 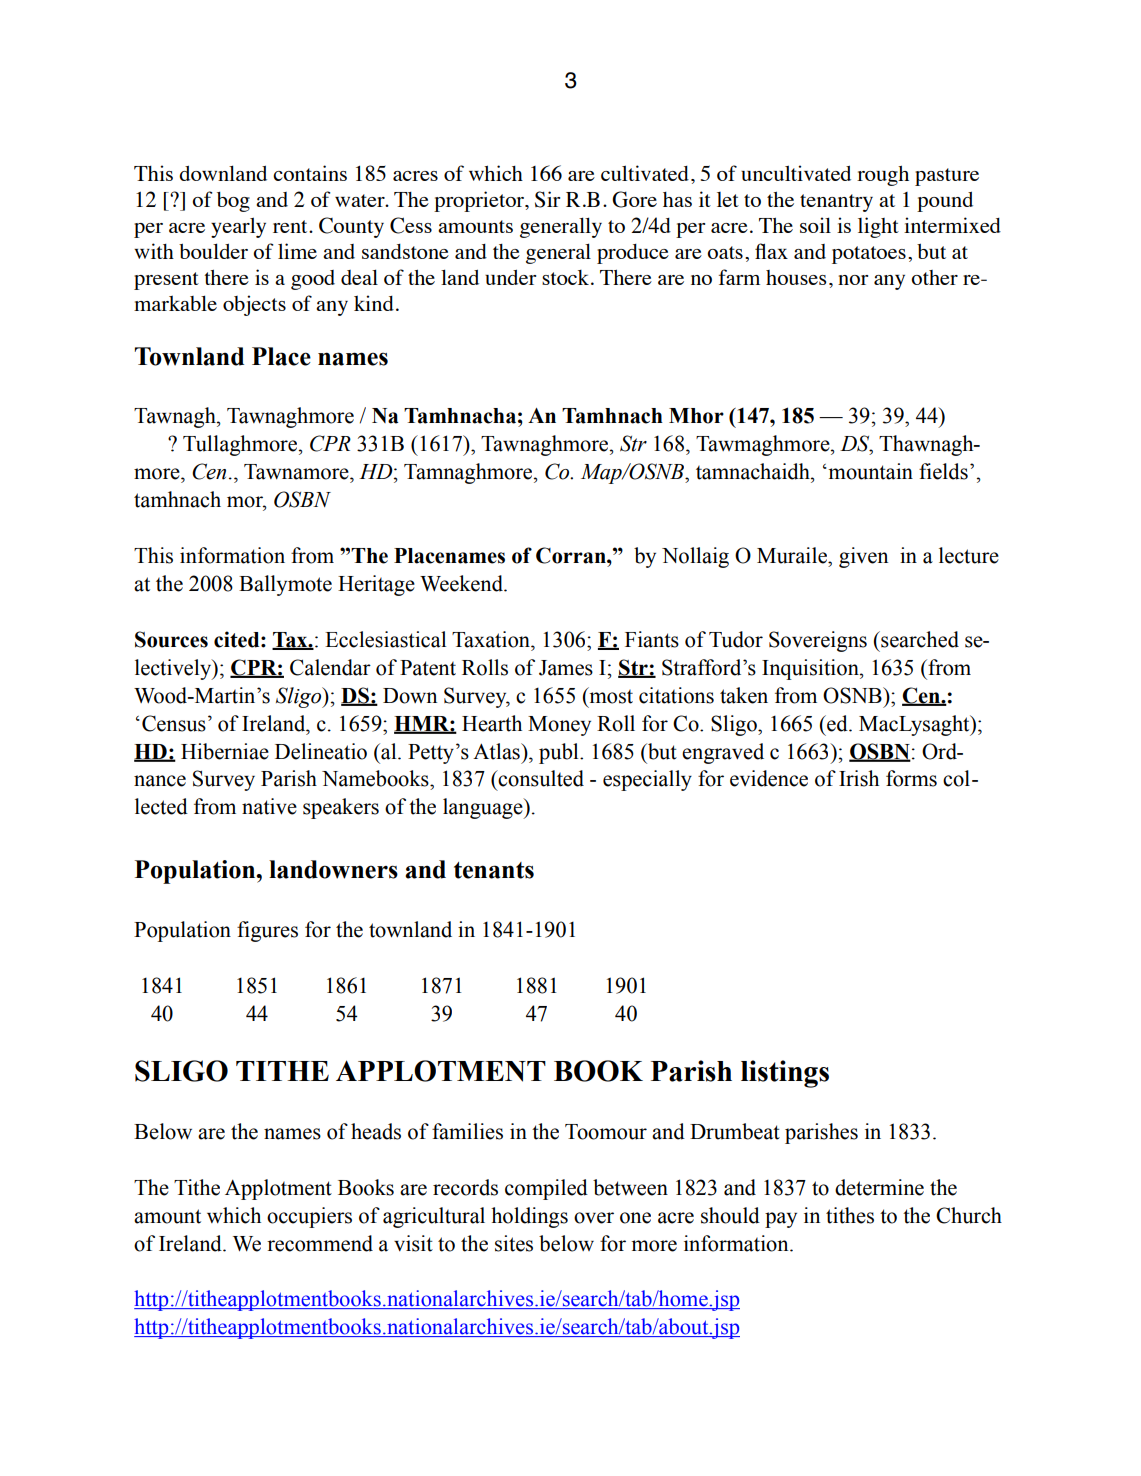 I want to click on Money, so click(x=559, y=726).
